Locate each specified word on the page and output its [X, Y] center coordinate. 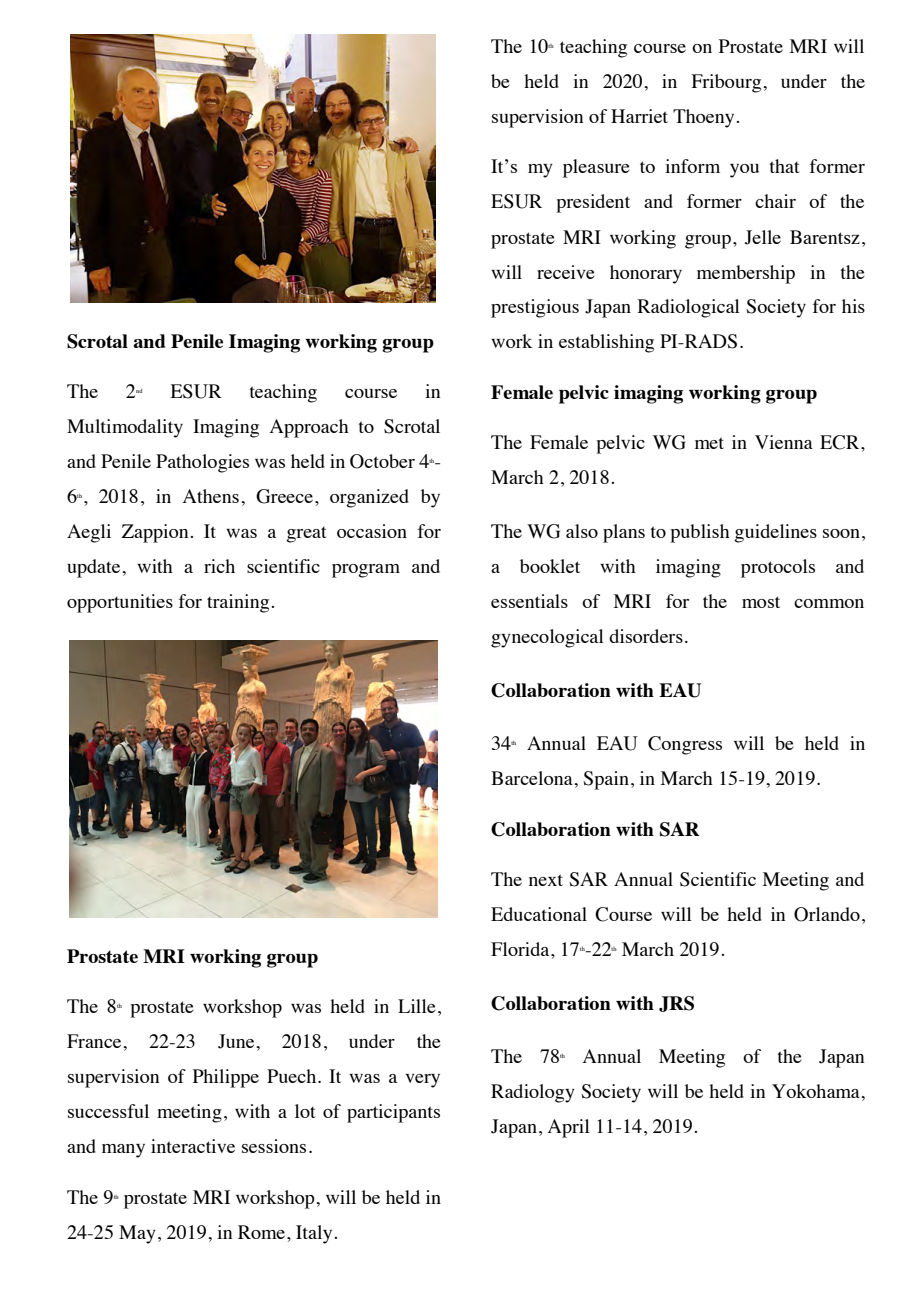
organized [369, 498]
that [784, 166]
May [137, 1234]
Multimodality [125, 428]
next [546, 880]
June [237, 1041]
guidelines [775, 533]
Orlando [827, 914]
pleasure [596, 168]
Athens [211, 496]
